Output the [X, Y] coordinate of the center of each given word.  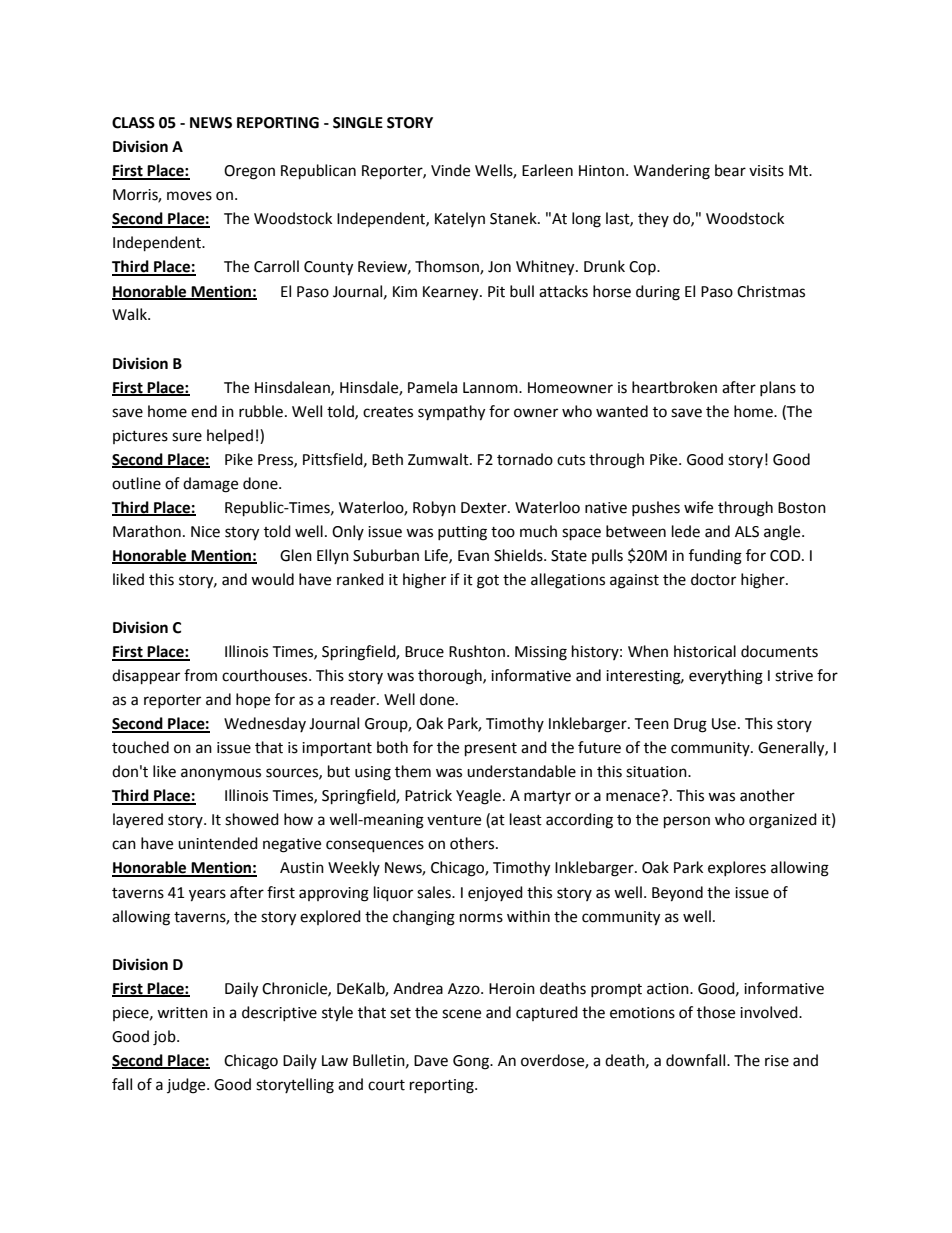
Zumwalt [439, 459]
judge [187, 1086]
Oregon [249, 172]
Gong [472, 1062]
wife [698, 507]
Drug [690, 725]
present [491, 750]
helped [230, 436]
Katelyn [460, 219]
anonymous [221, 774]
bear [730, 170]
